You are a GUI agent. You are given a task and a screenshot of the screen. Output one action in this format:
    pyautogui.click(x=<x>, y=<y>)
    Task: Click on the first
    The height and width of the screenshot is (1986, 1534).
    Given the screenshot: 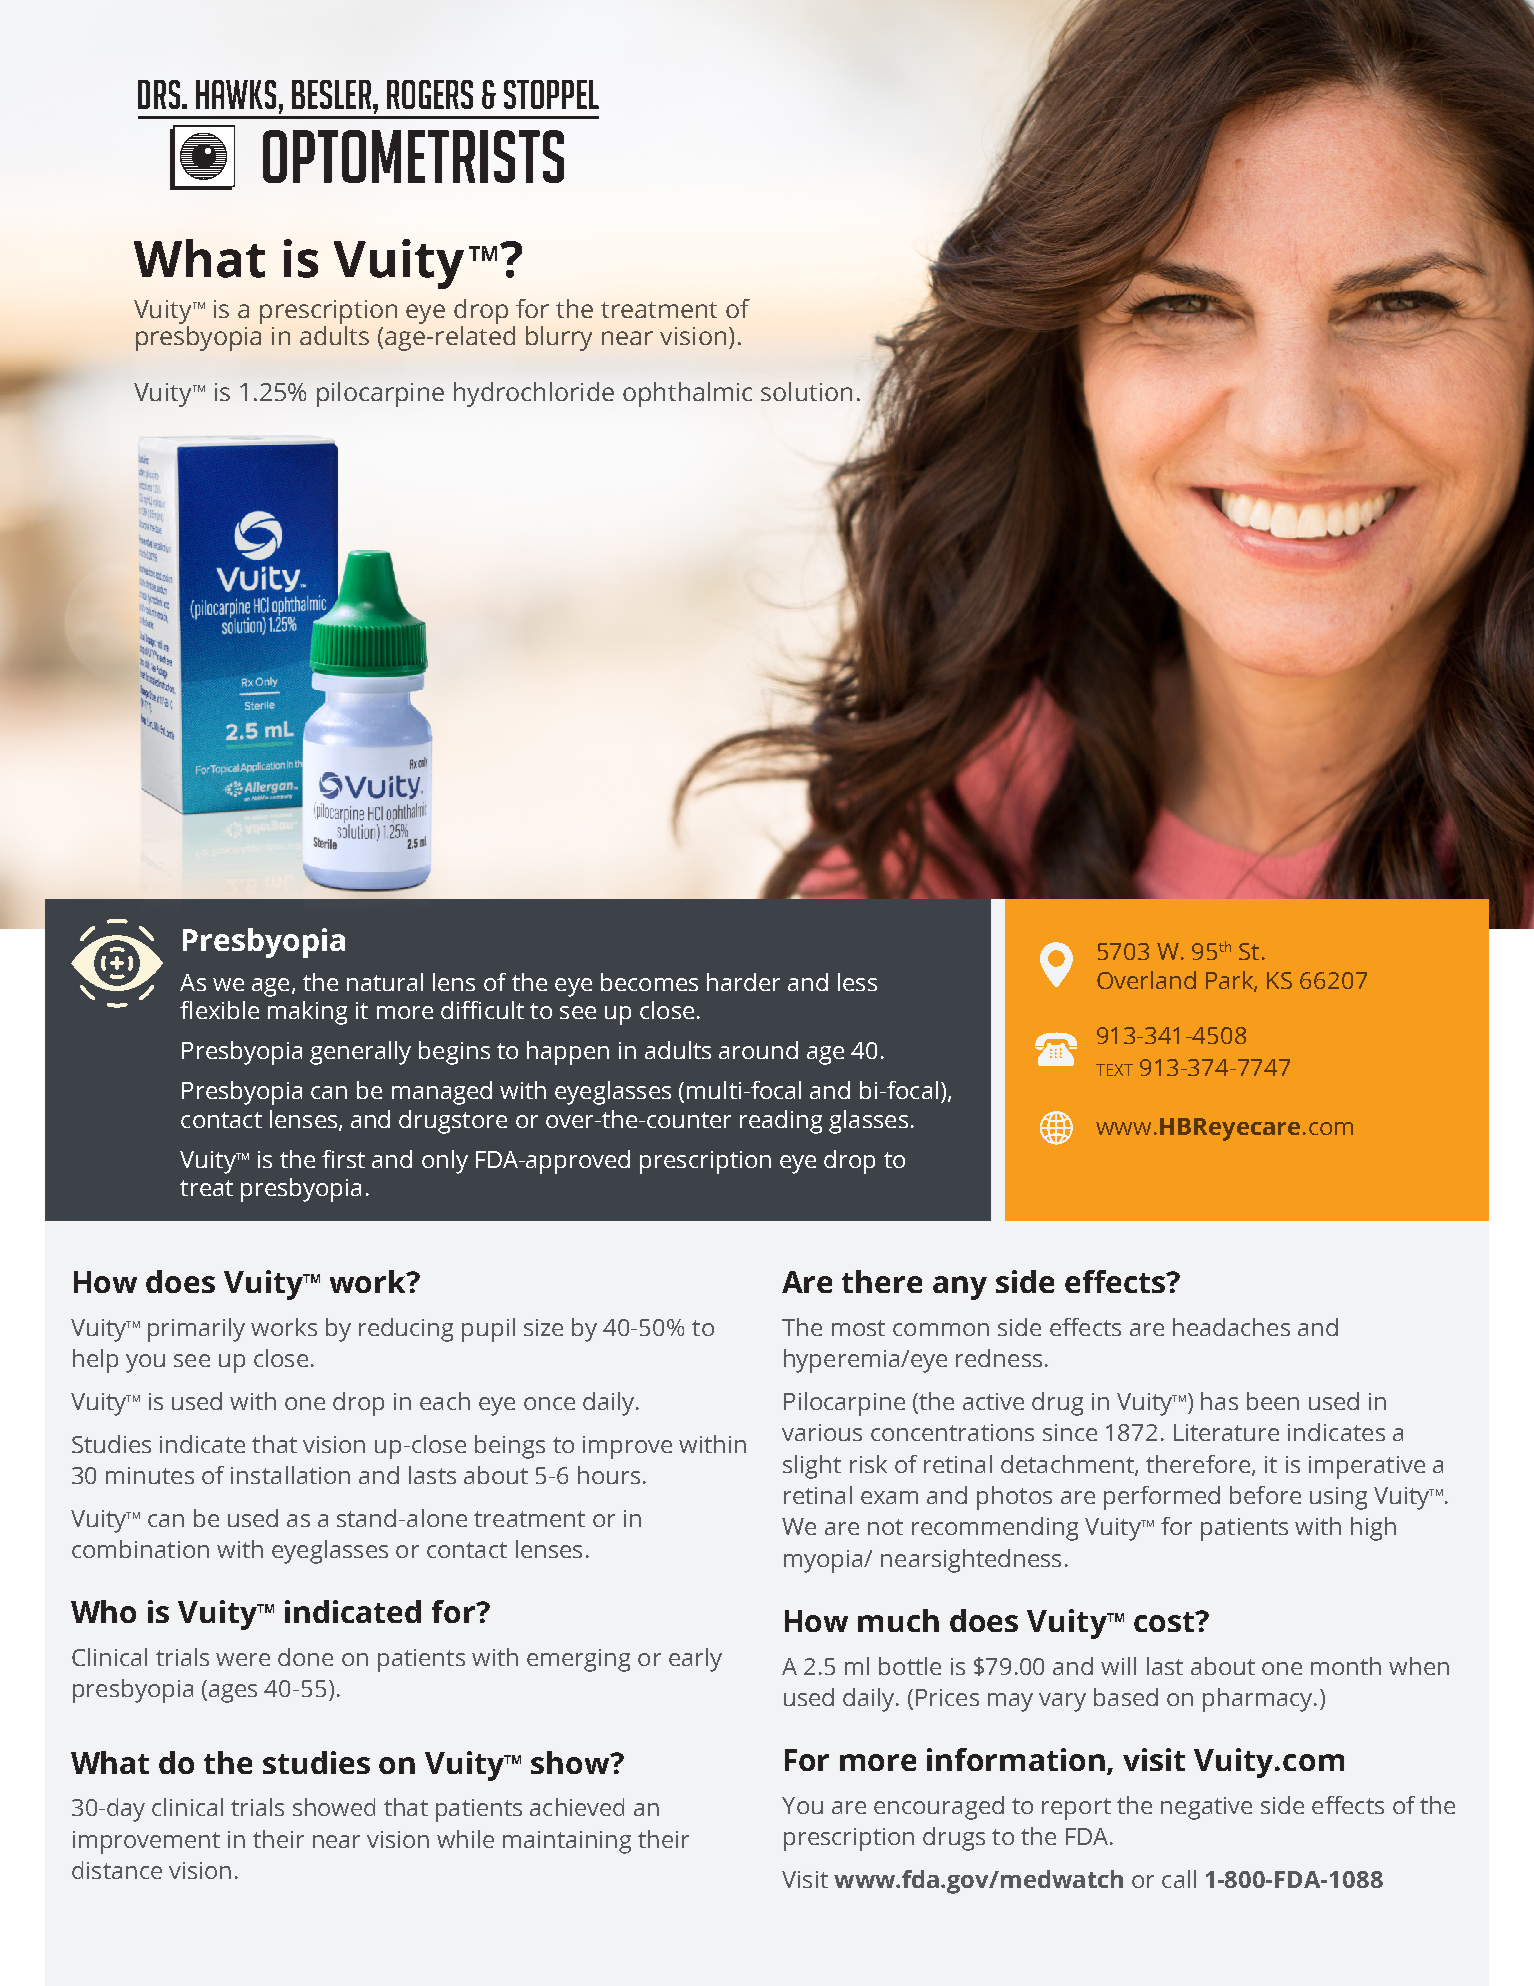 What is the action you would take?
    pyautogui.click(x=343, y=1159)
